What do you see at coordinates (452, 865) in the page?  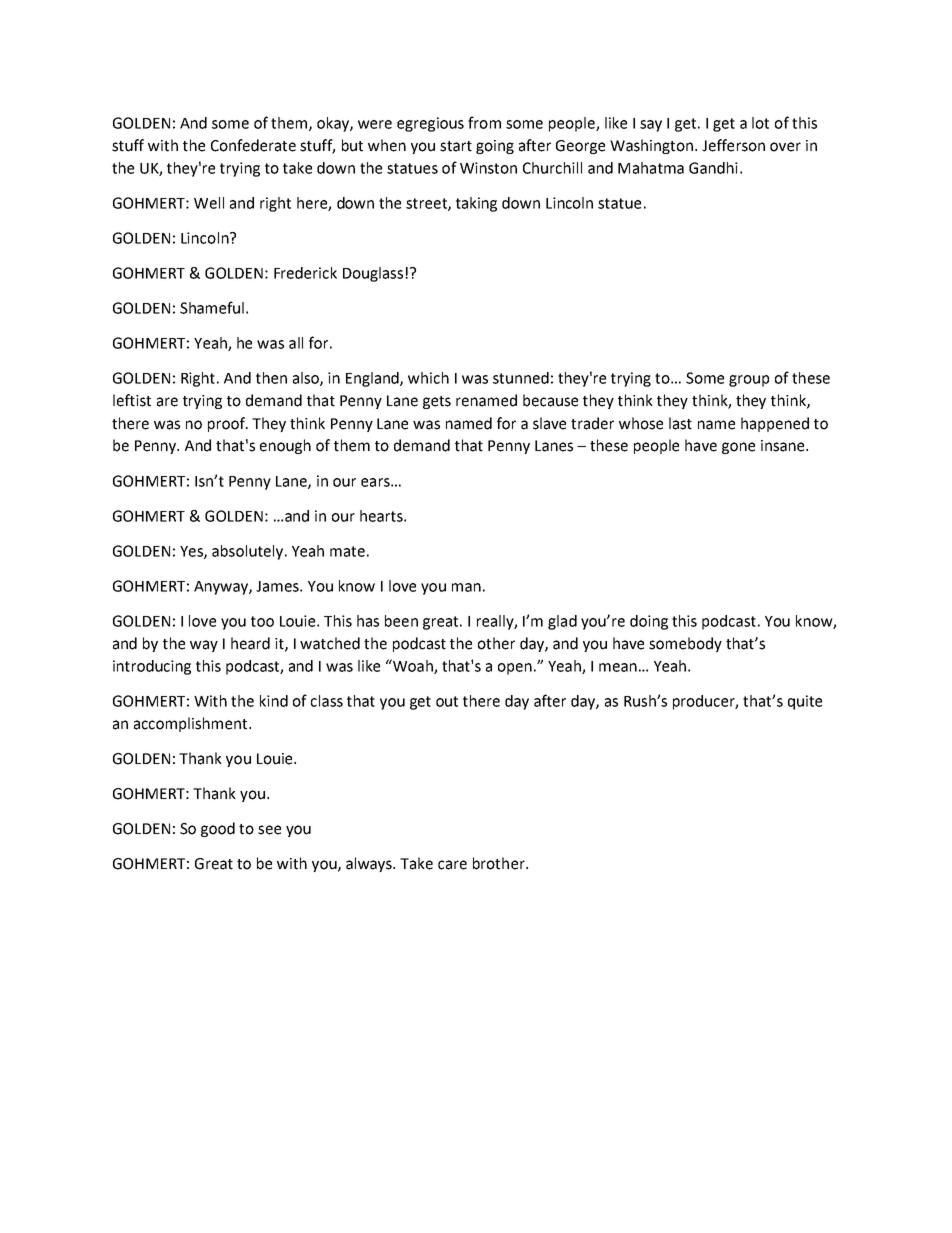 I see `care` at bounding box center [452, 865].
